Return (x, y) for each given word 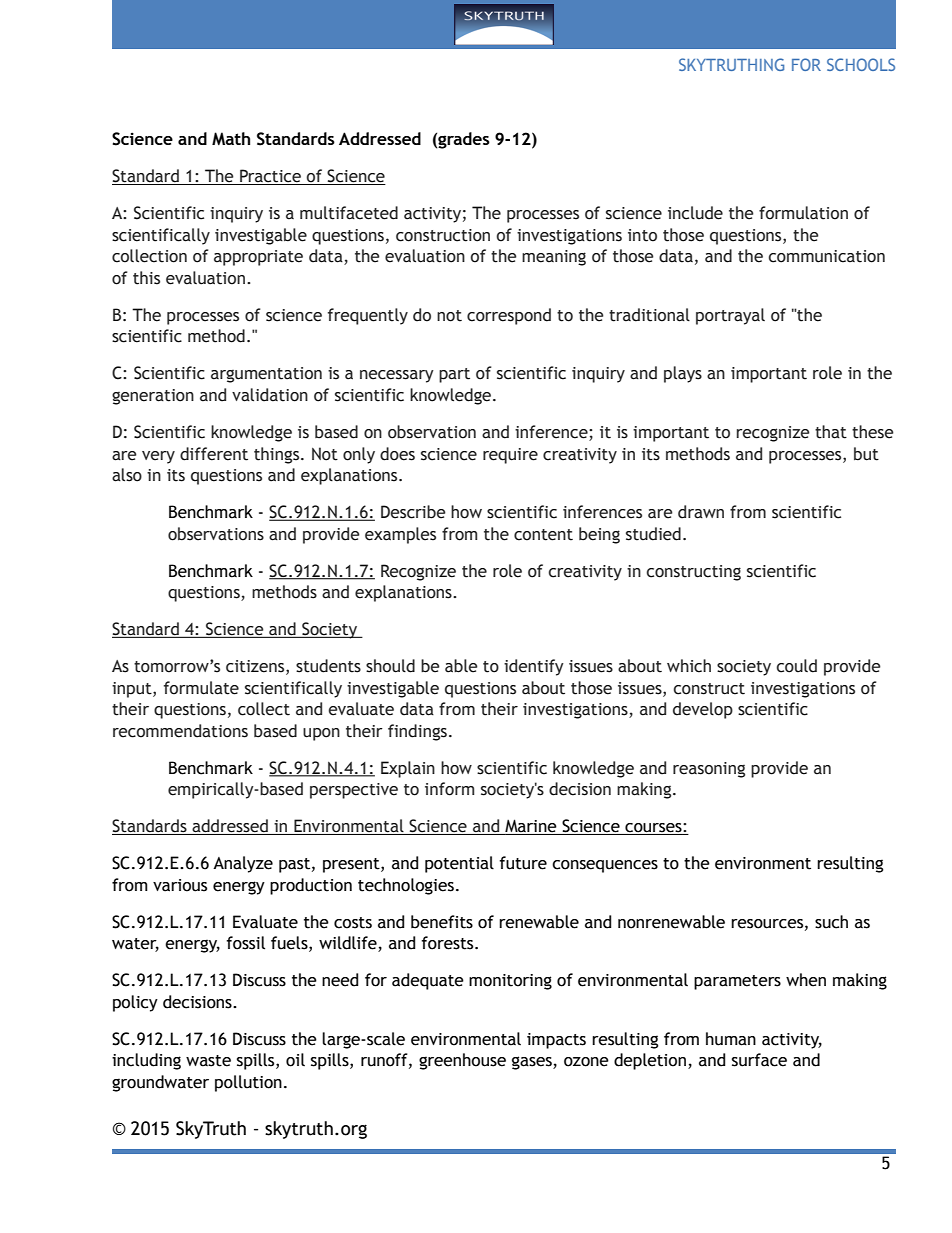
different (214, 454)
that (831, 432)
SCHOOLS (861, 64)
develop (703, 710)
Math (231, 138)
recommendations (180, 731)
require (510, 456)
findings (417, 732)
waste (208, 1061)
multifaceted (349, 213)
